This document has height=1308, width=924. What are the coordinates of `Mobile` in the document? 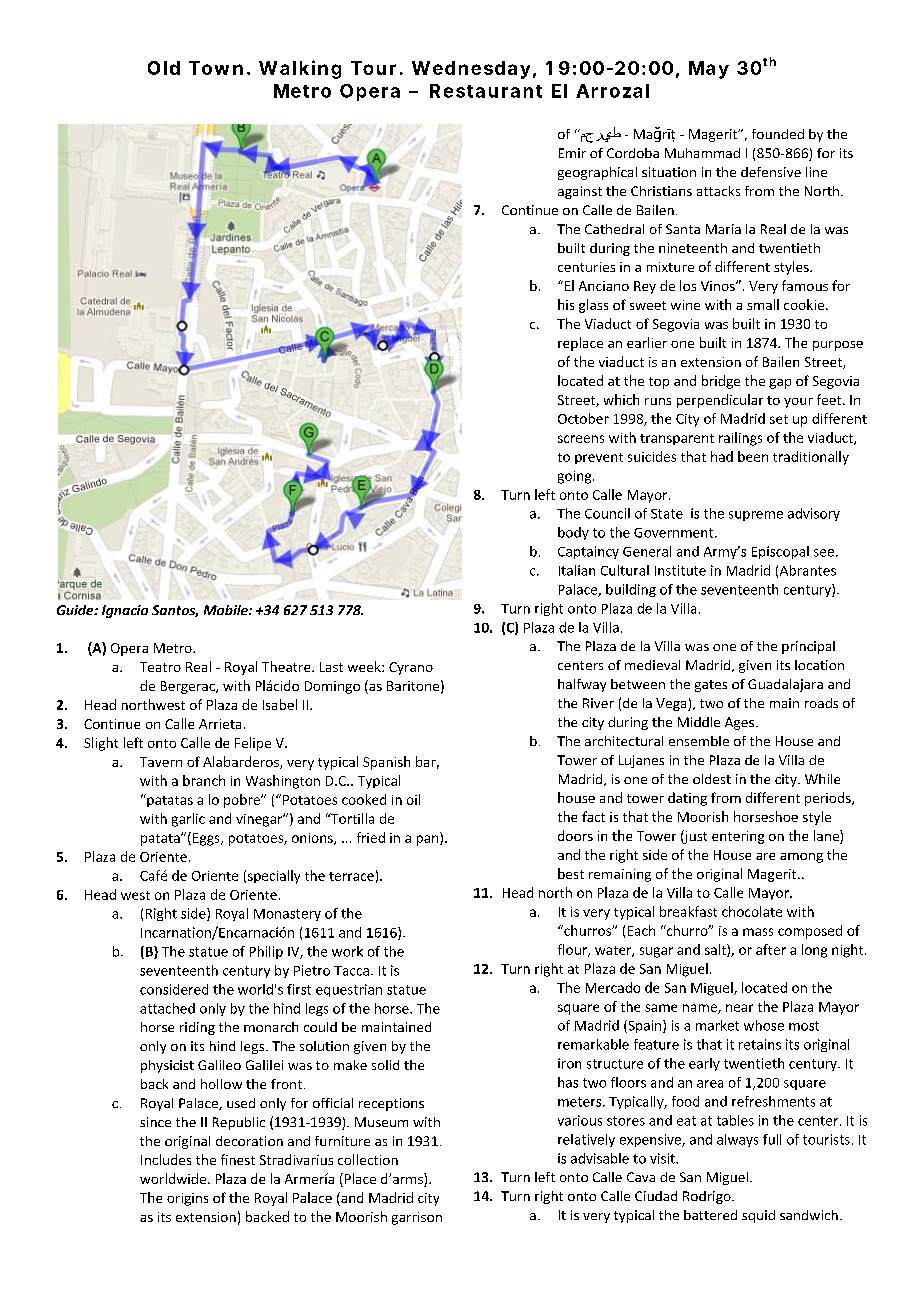 It's located at (227, 610).
